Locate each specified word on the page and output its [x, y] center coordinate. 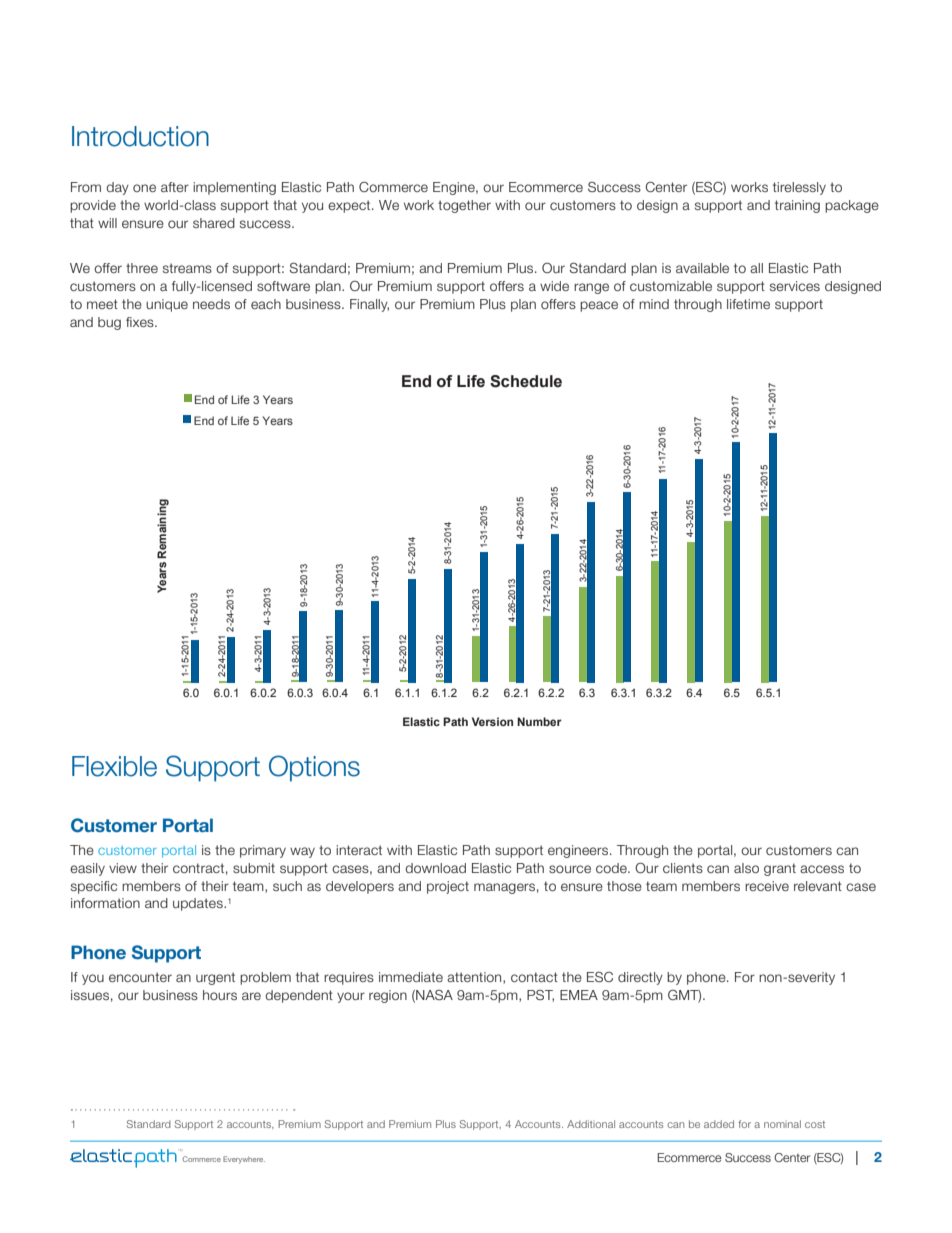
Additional [591, 1124]
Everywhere [244, 1160]
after [175, 187]
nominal [782, 1124]
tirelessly [799, 188]
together [464, 206]
